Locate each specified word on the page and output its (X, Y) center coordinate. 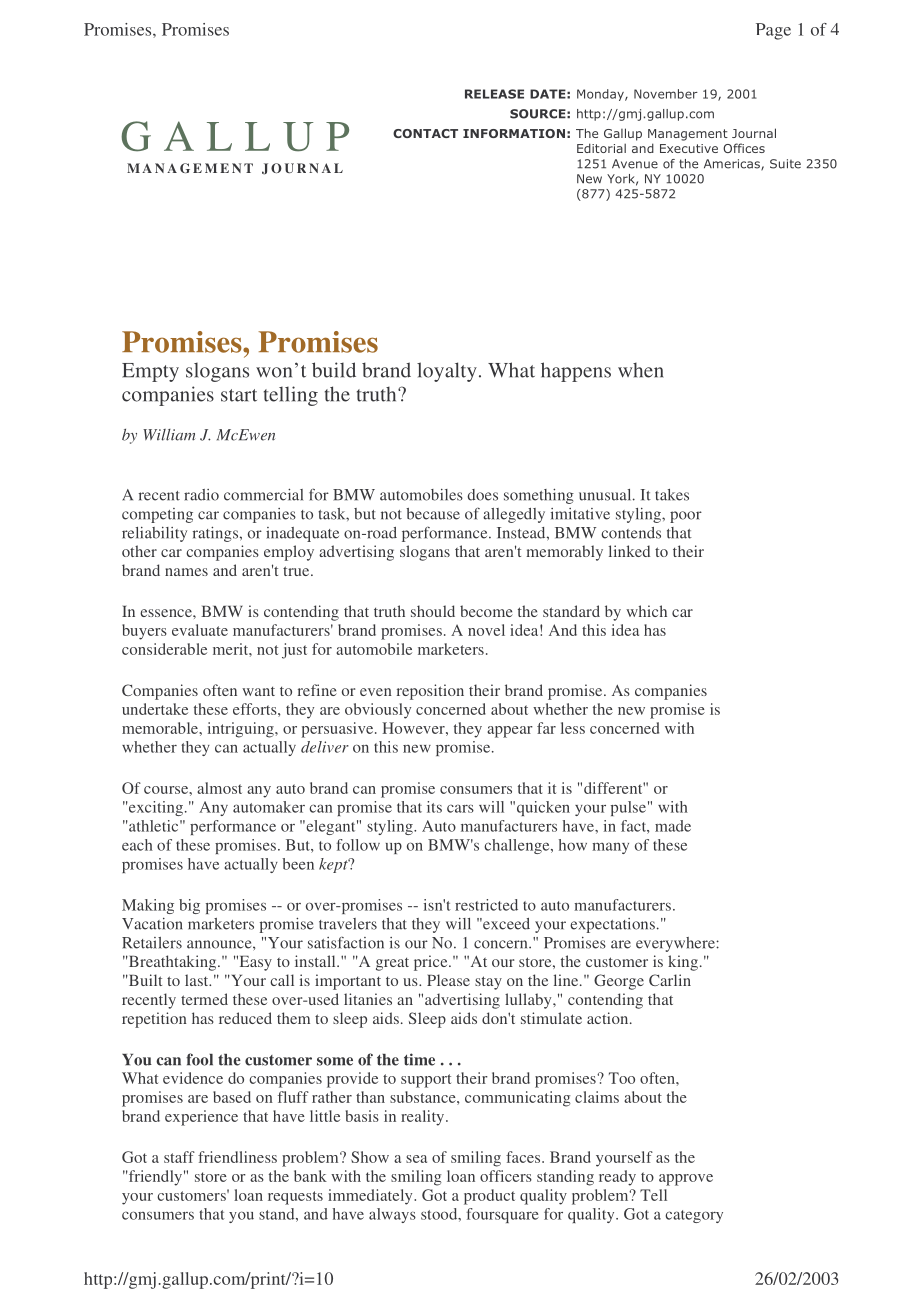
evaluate (200, 630)
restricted (486, 905)
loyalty (447, 372)
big (189, 906)
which (646, 611)
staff (179, 1157)
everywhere (676, 944)
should (433, 611)
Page (773, 31)
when (641, 370)
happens (576, 372)
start (239, 395)
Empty (150, 372)
